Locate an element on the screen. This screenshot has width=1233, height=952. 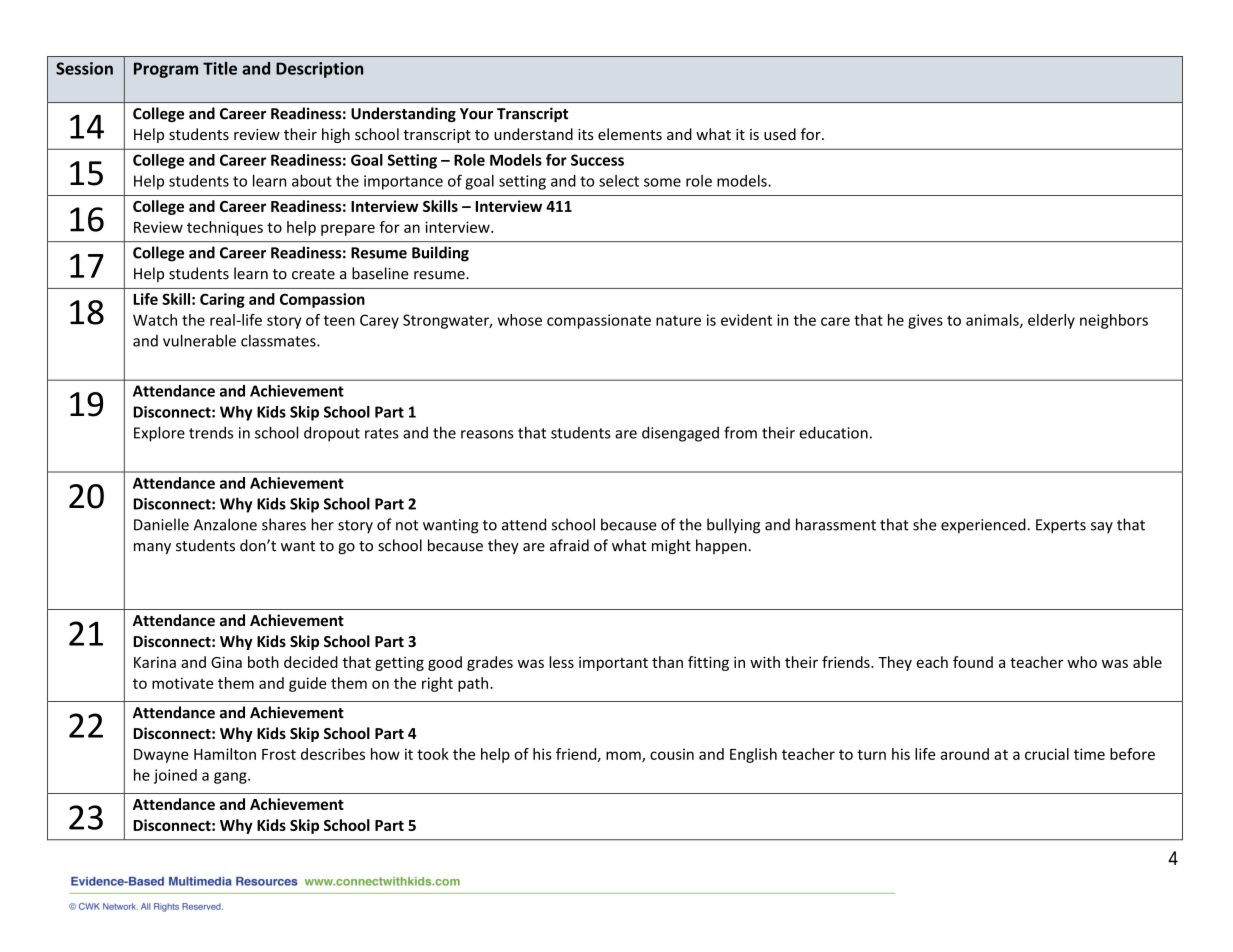
crucial is located at coordinates (1047, 754).
